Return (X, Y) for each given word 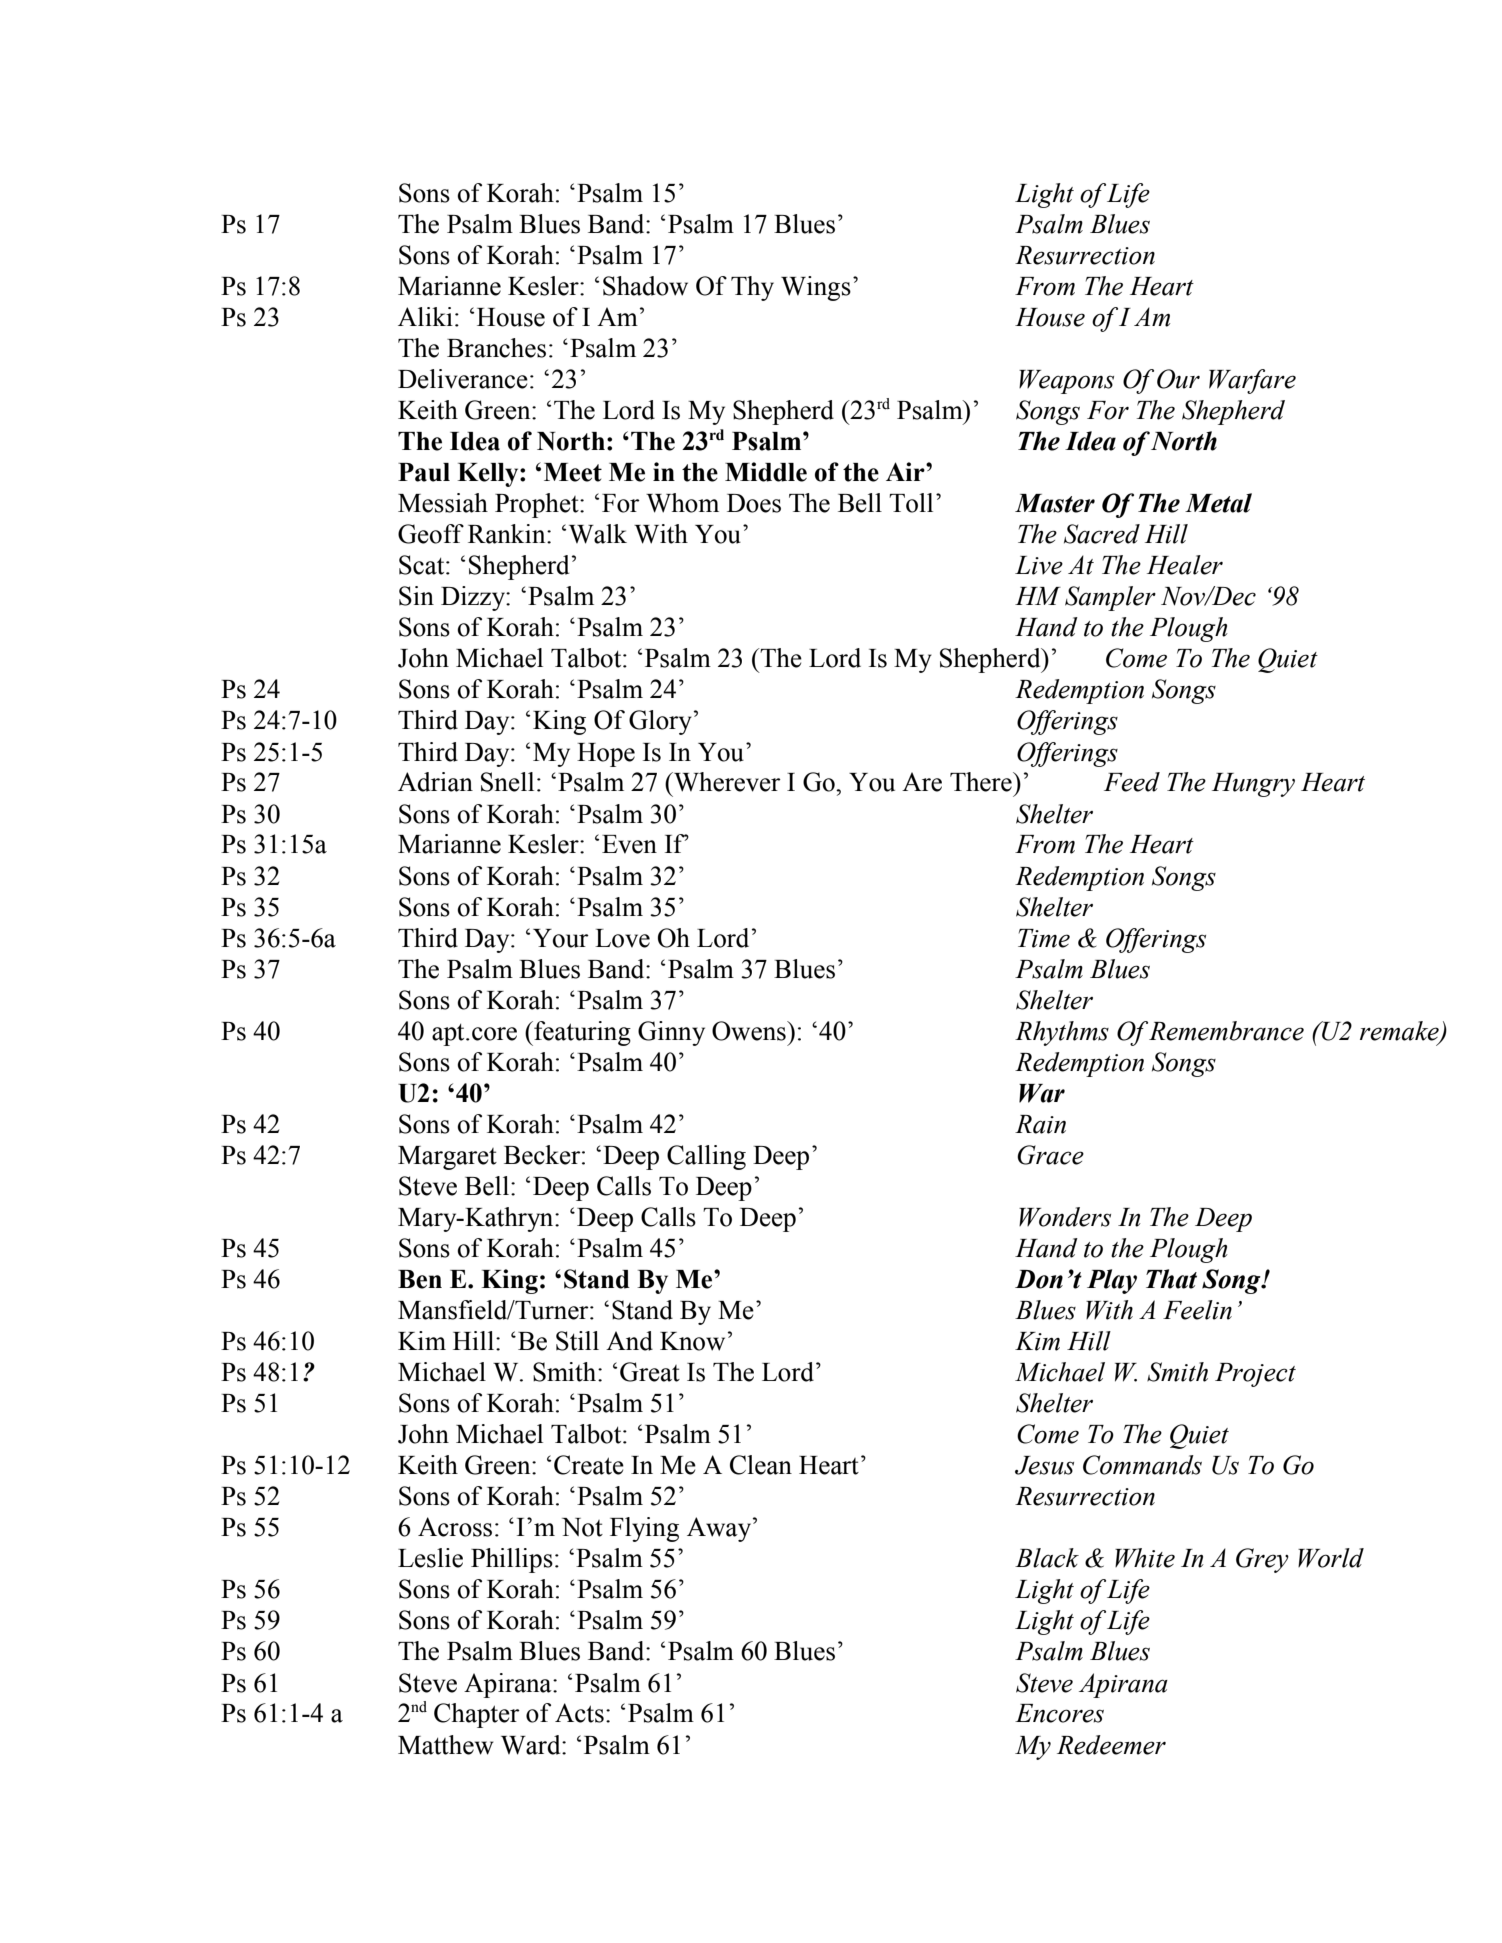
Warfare (1252, 381)
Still (577, 1341)
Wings (816, 288)
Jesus (1044, 1465)
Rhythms (1062, 1033)
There (982, 782)
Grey (1262, 1560)
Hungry (1253, 785)
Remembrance (1225, 1031)
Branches (496, 348)
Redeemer (1111, 1745)
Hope (606, 755)
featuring (581, 1033)
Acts (579, 1713)
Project (1255, 1375)
